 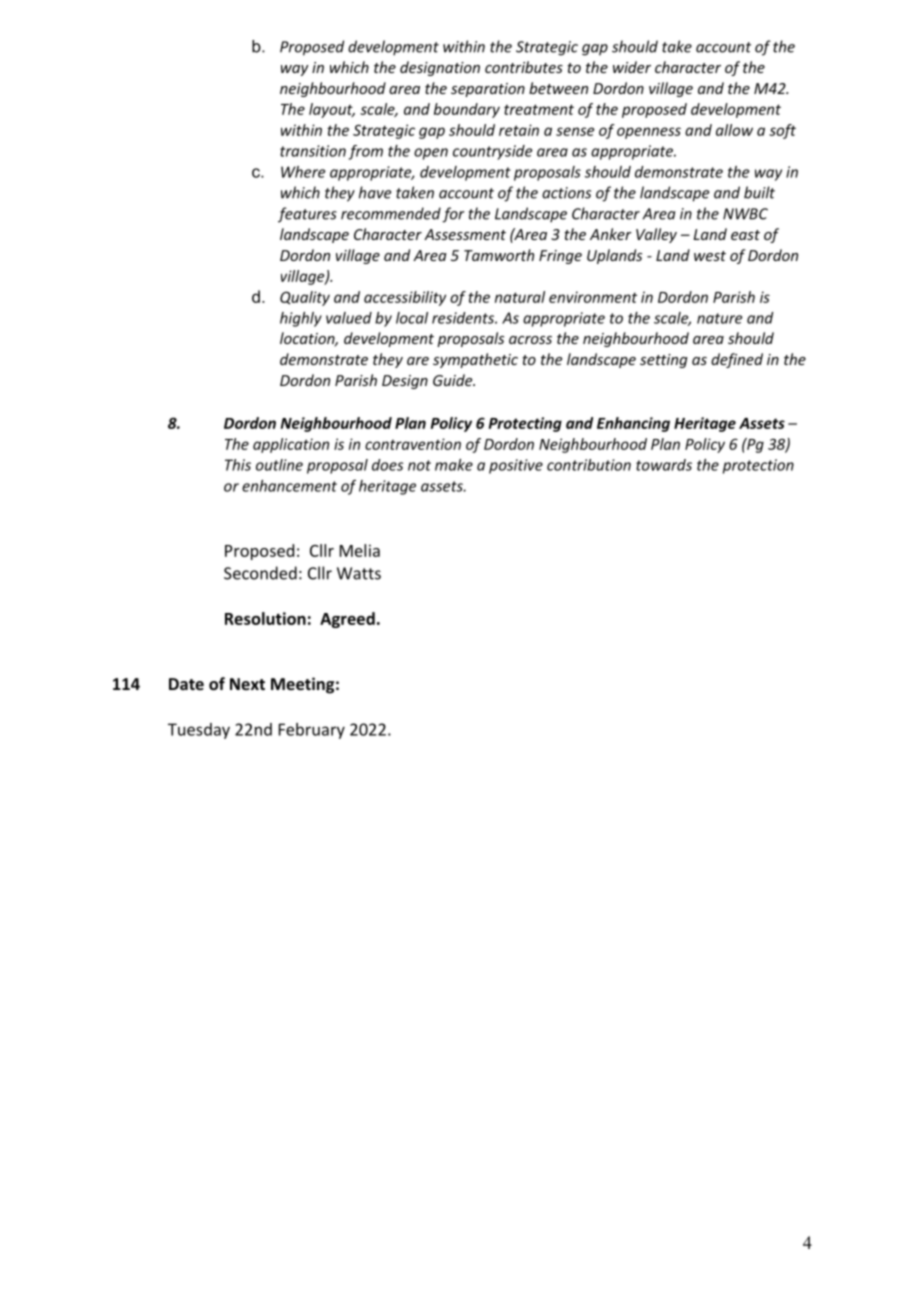 What do you see at coordinates (488, 90) in the page?
I see `separation` at bounding box center [488, 90].
